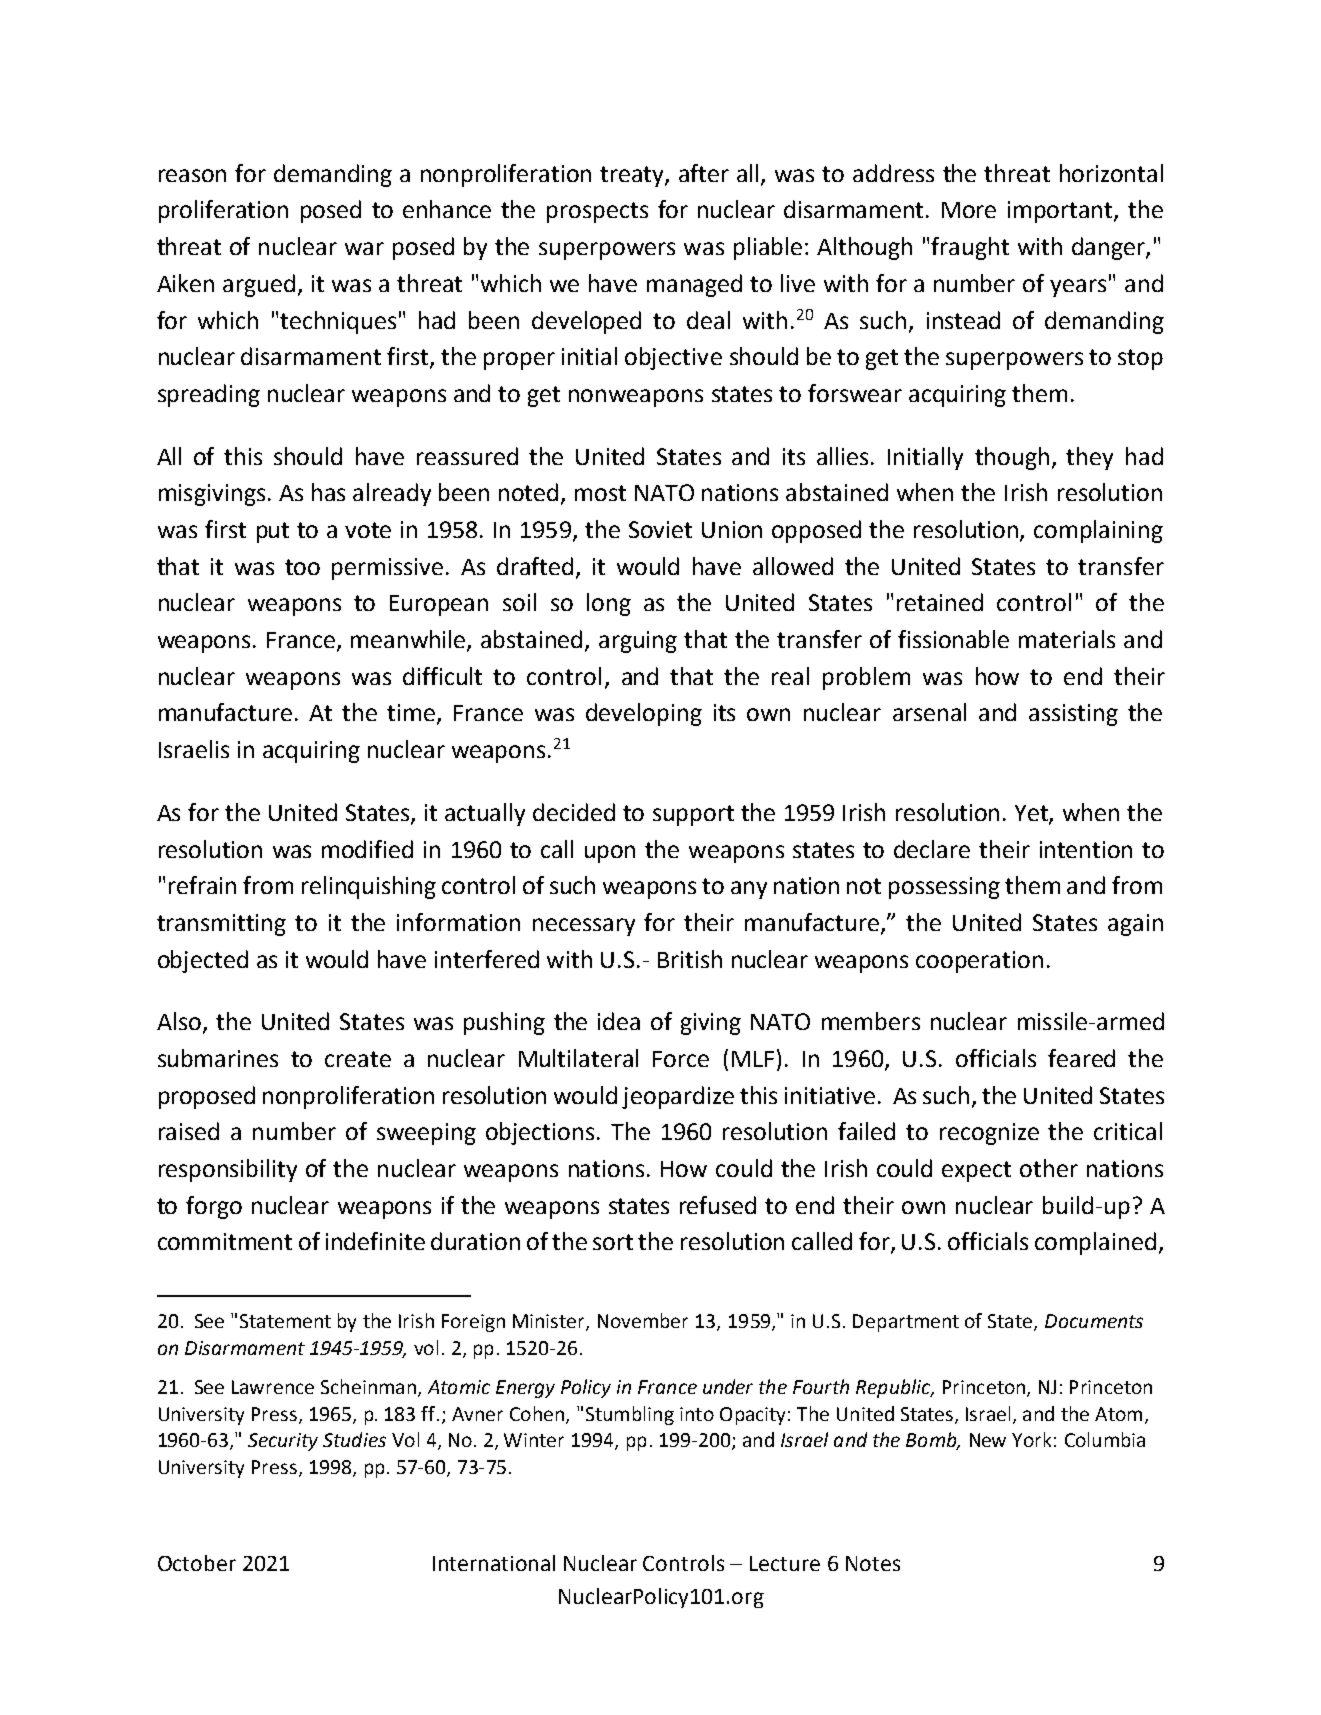  Describe the element at coordinates (364, 248) in the document. I see `war` at that location.
